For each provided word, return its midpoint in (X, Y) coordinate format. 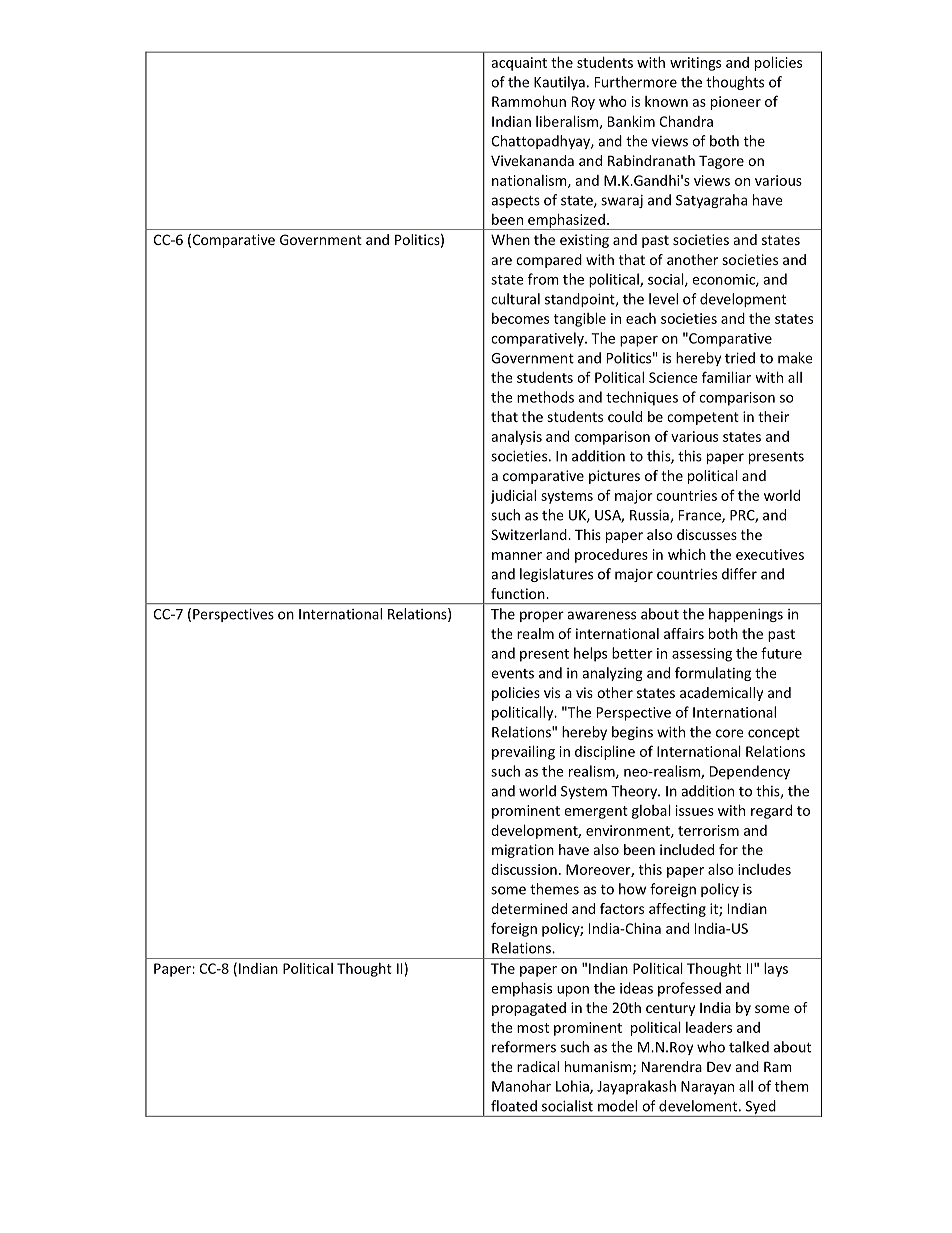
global (651, 811)
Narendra (672, 1066)
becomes (520, 318)
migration (523, 851)
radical (538, 1066)
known (666, 101)
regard (771, 812)
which (687, 554)
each (641, 318)
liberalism (568, 122)
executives (770, 554)
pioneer (736, 103)
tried (740, 358)
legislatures (556, 575)
